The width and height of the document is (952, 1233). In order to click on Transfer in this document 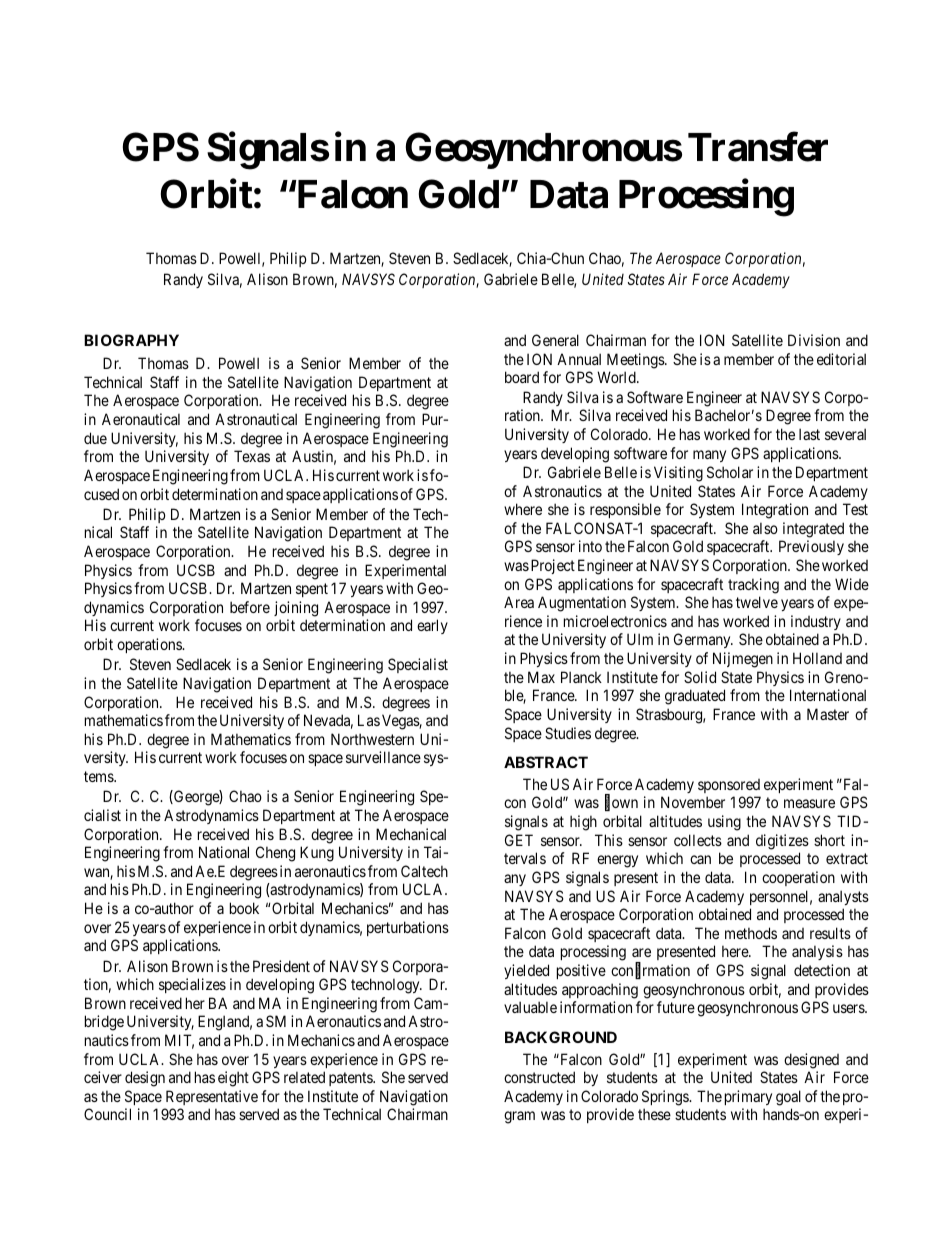, I will do `click(758, 147)`.
